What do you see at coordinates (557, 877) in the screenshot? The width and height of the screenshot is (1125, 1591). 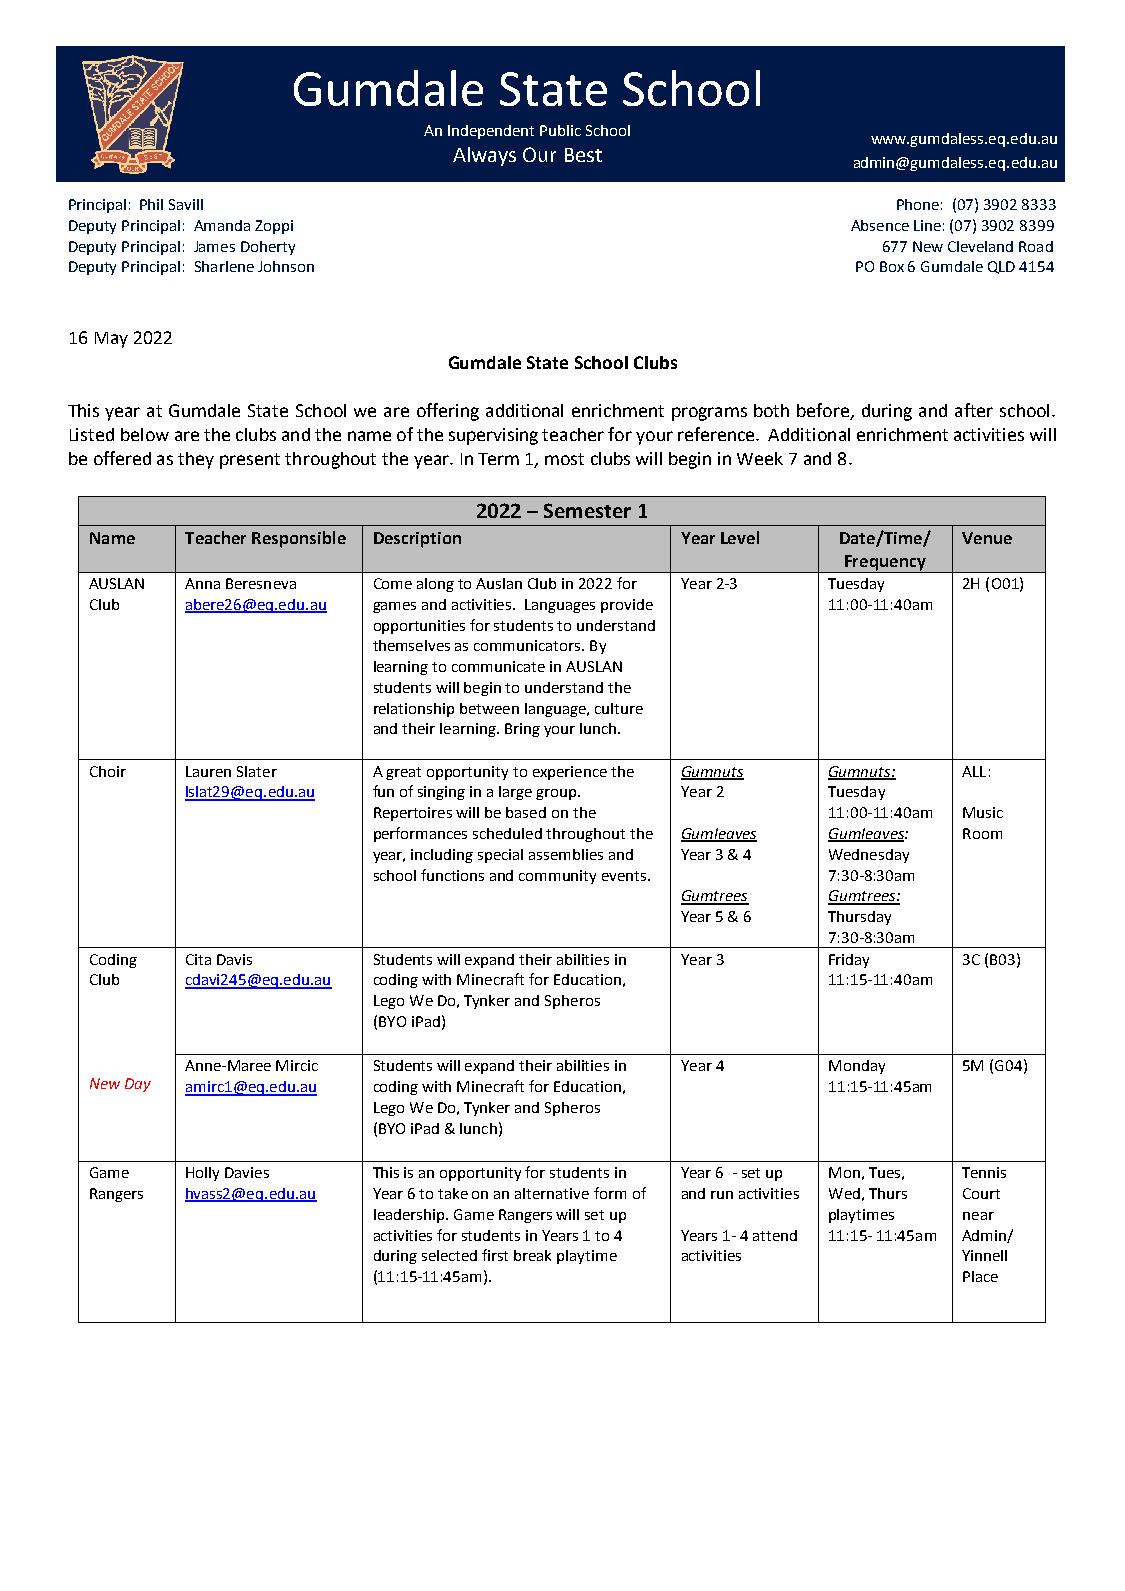 I see `community` at bounding box center [557, 877].
